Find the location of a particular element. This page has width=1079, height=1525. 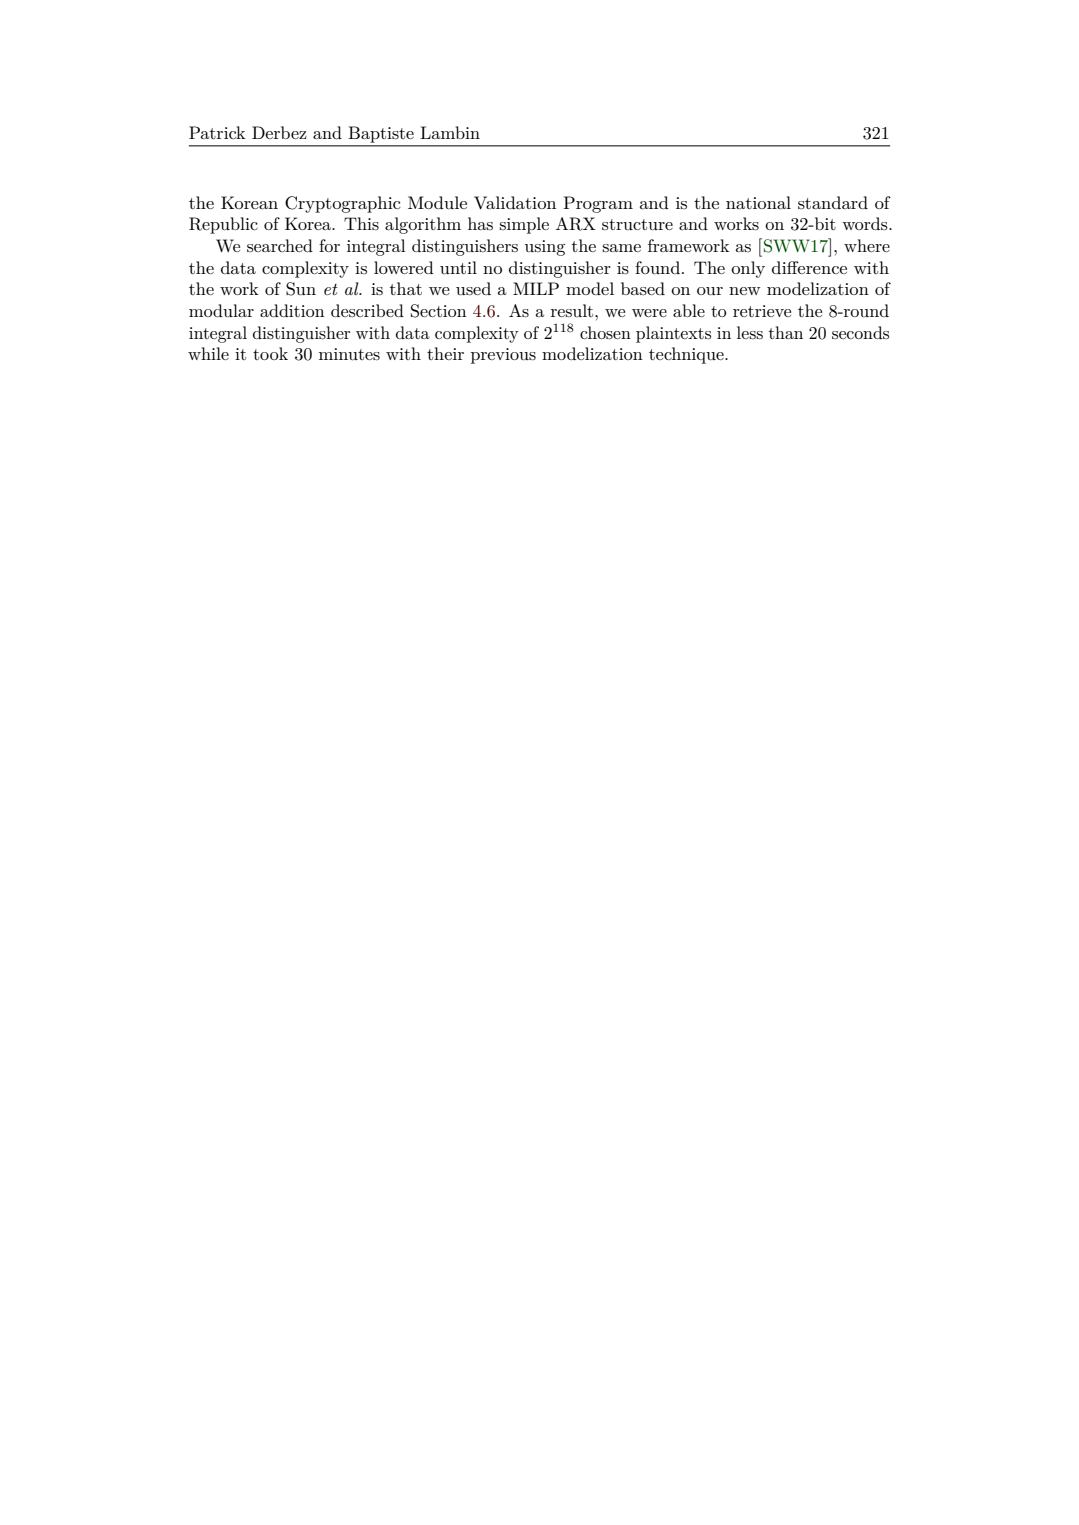

Baptiste is located at coordinates (381, 135).
